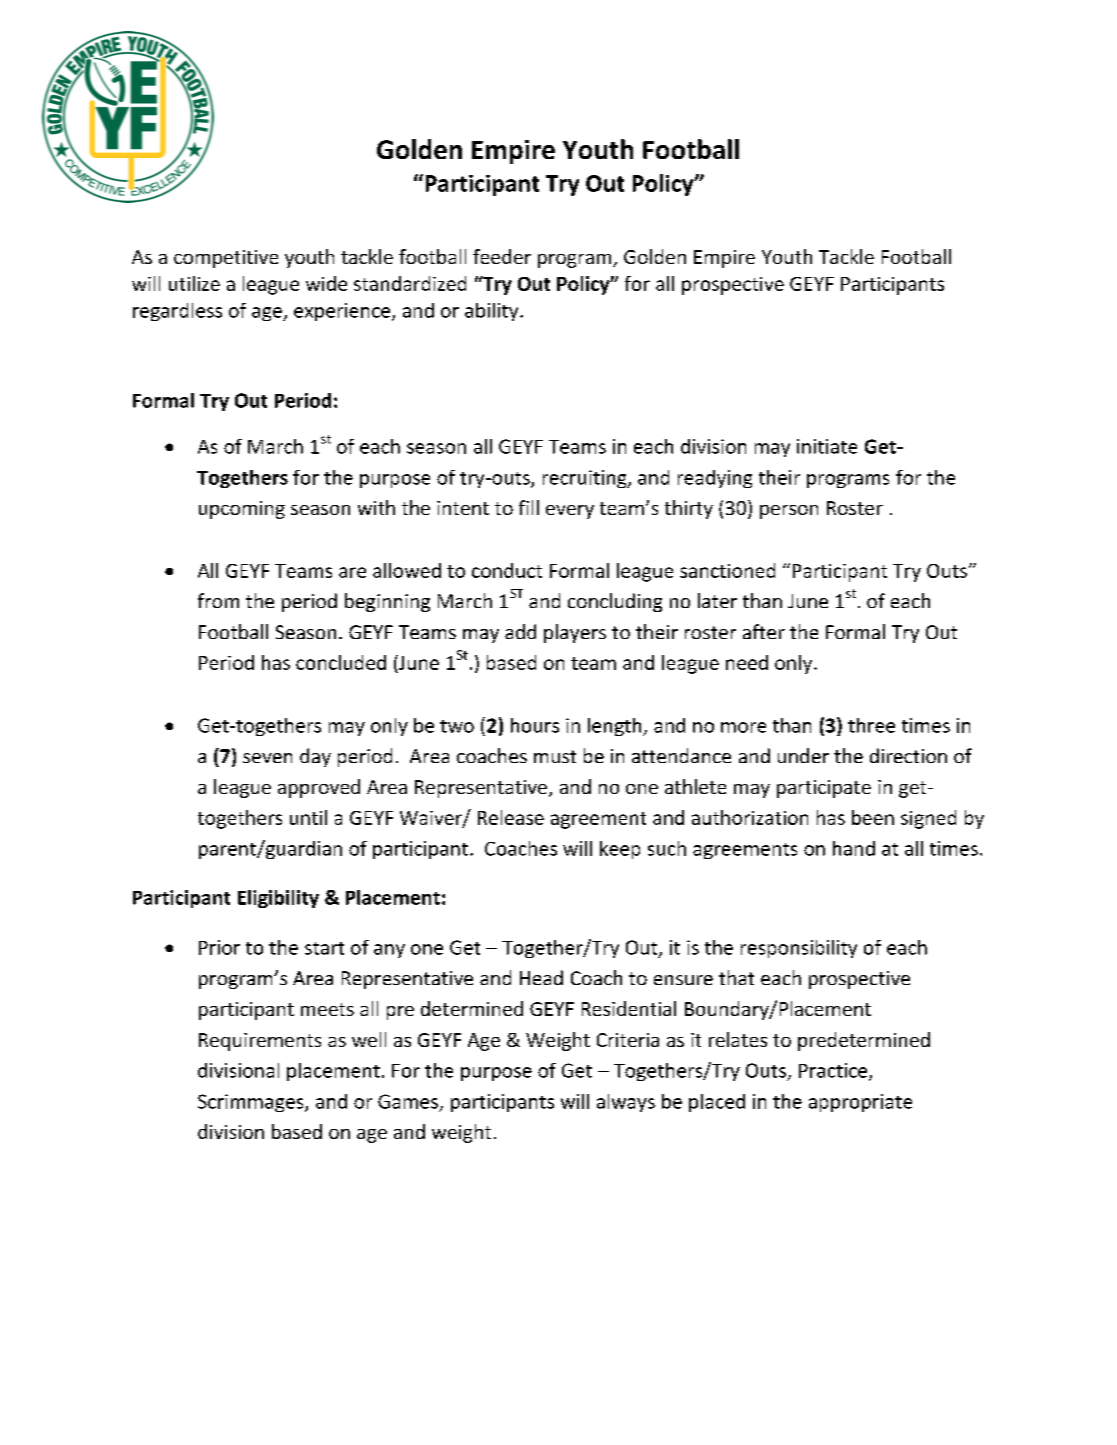 This image has width=1117, height=1445. I want to click on Requirements, so click(260, 1042).
